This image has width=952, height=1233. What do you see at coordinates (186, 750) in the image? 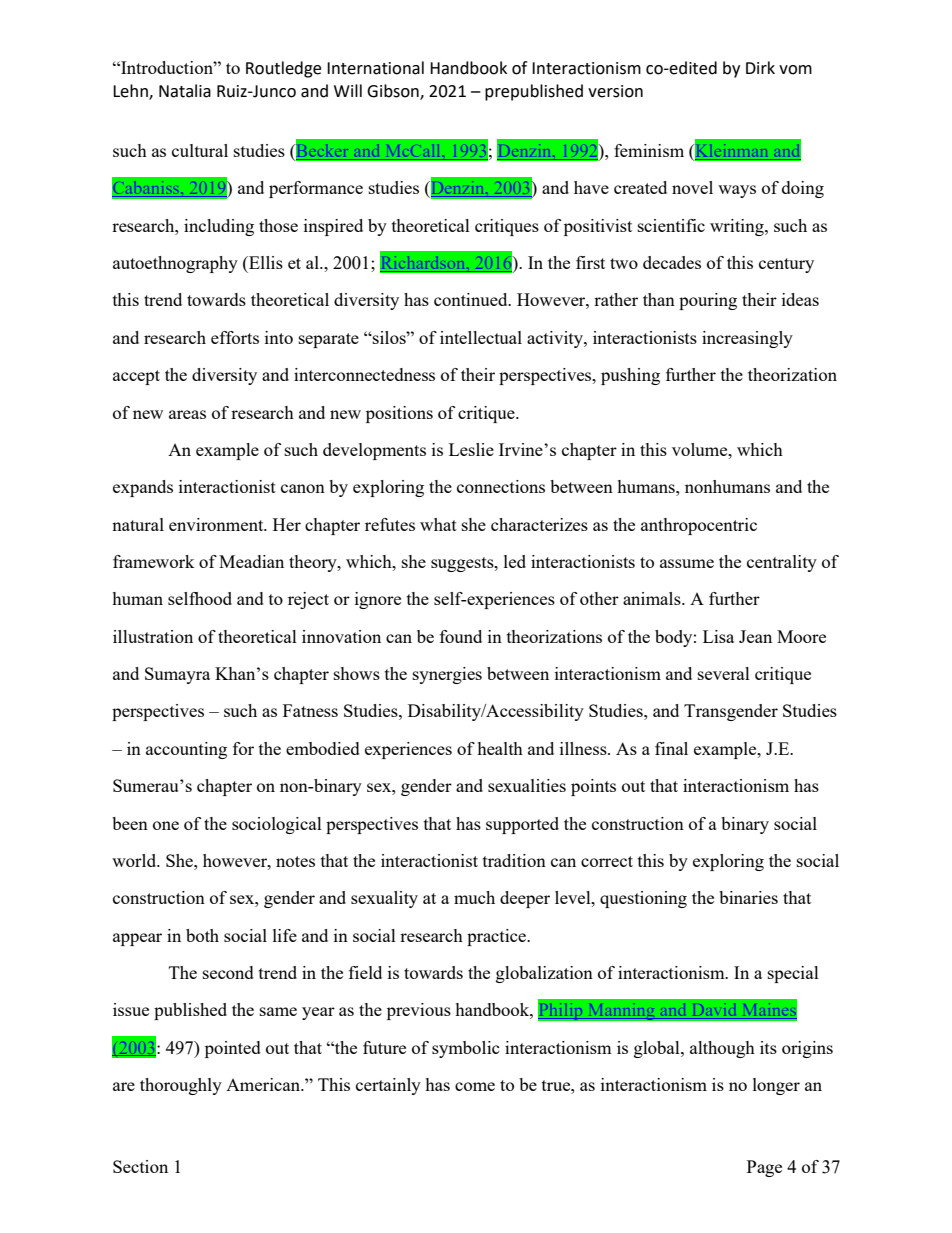
I see `accounting` at bounding box center [186, 750].
